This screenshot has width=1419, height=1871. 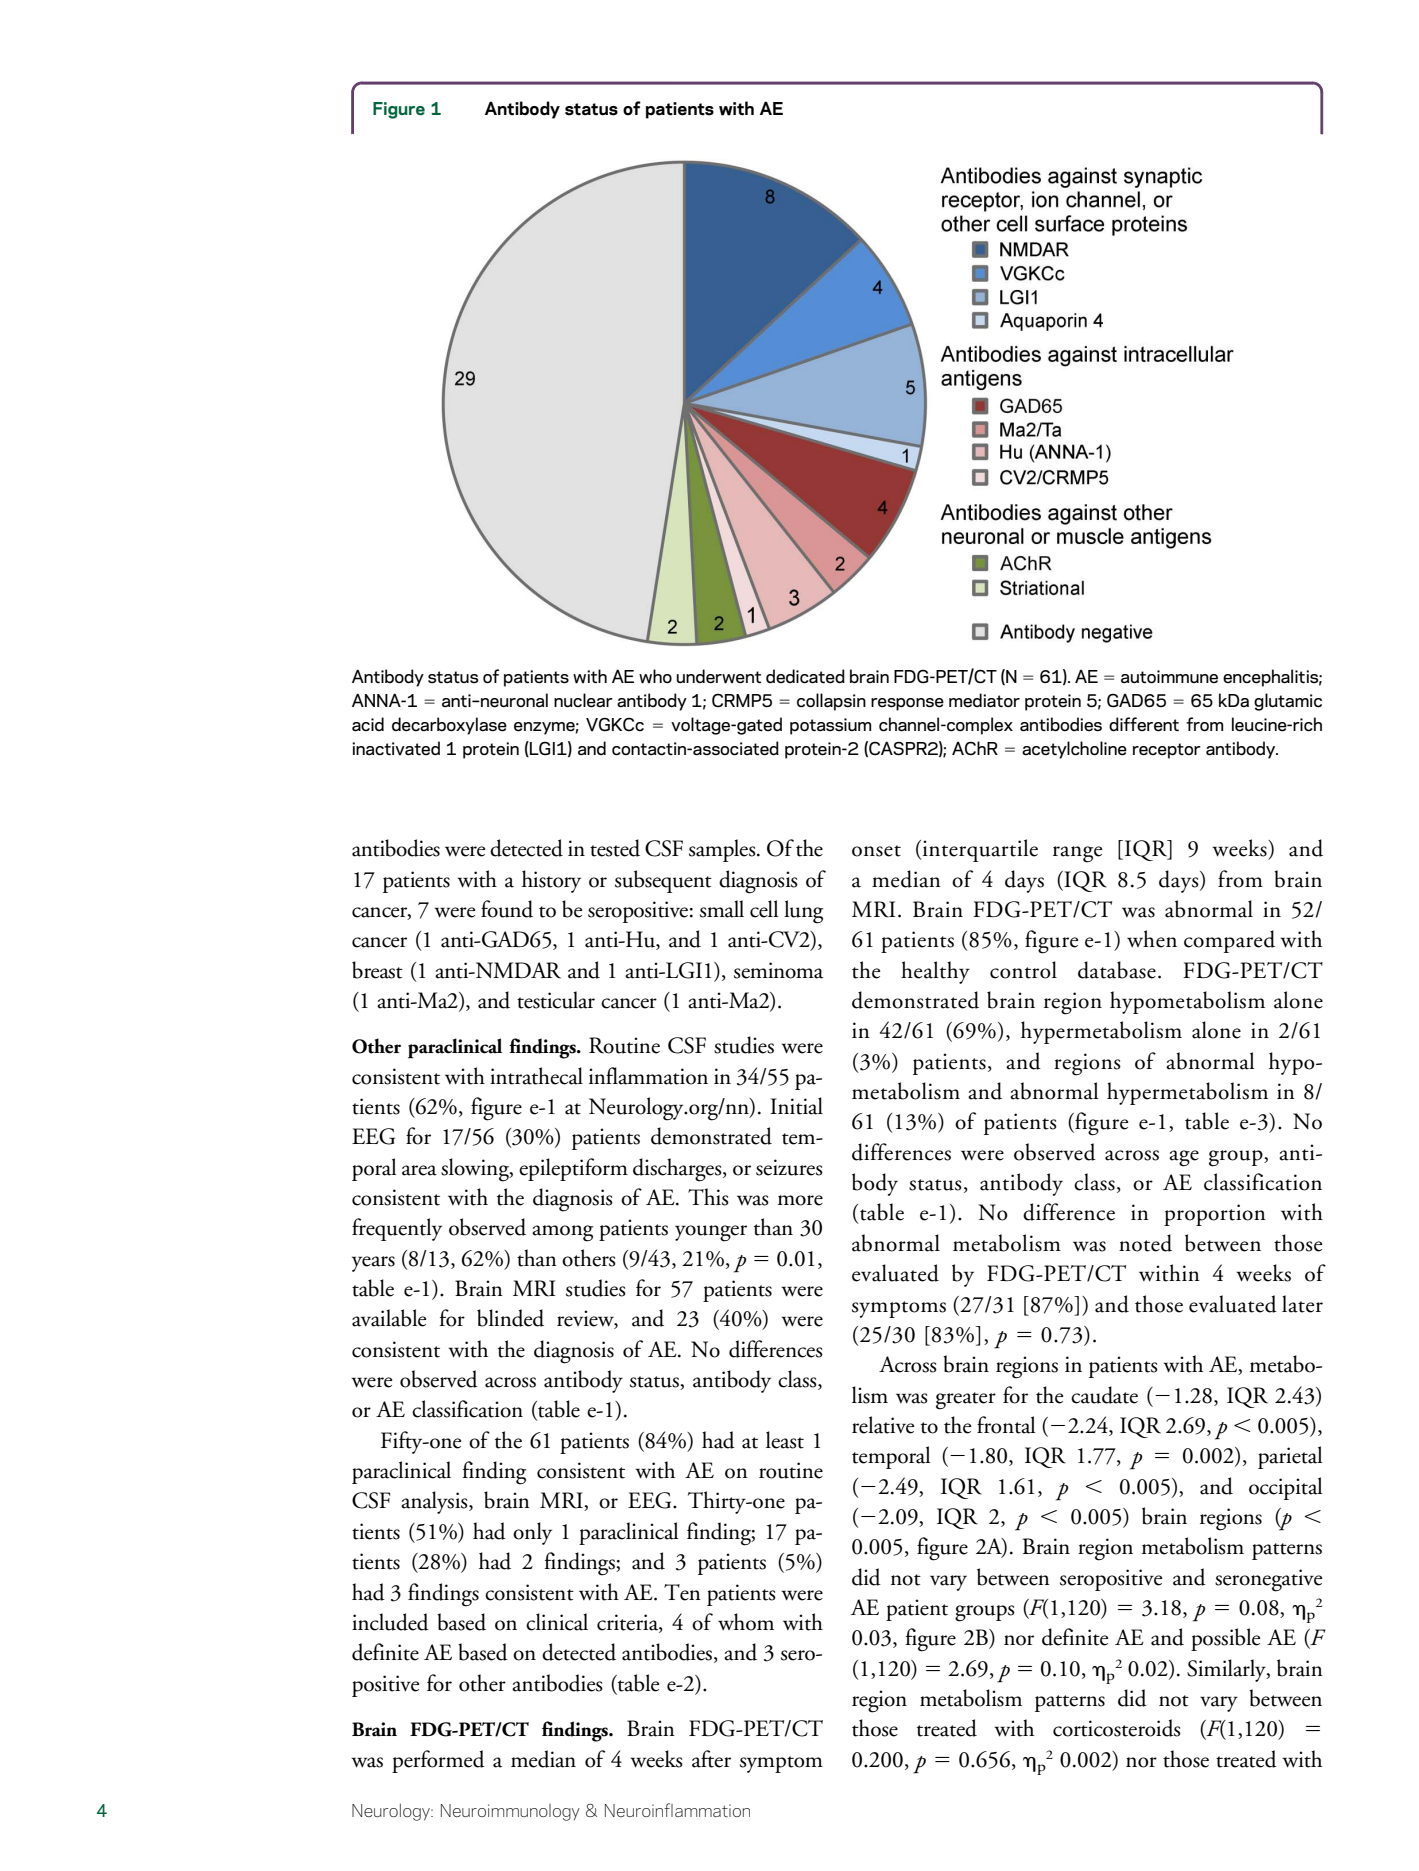 What do you see at coordinates (536, 1076) in the screenshot?
I see `intrathecal` at bounding box center [536, 1076].
